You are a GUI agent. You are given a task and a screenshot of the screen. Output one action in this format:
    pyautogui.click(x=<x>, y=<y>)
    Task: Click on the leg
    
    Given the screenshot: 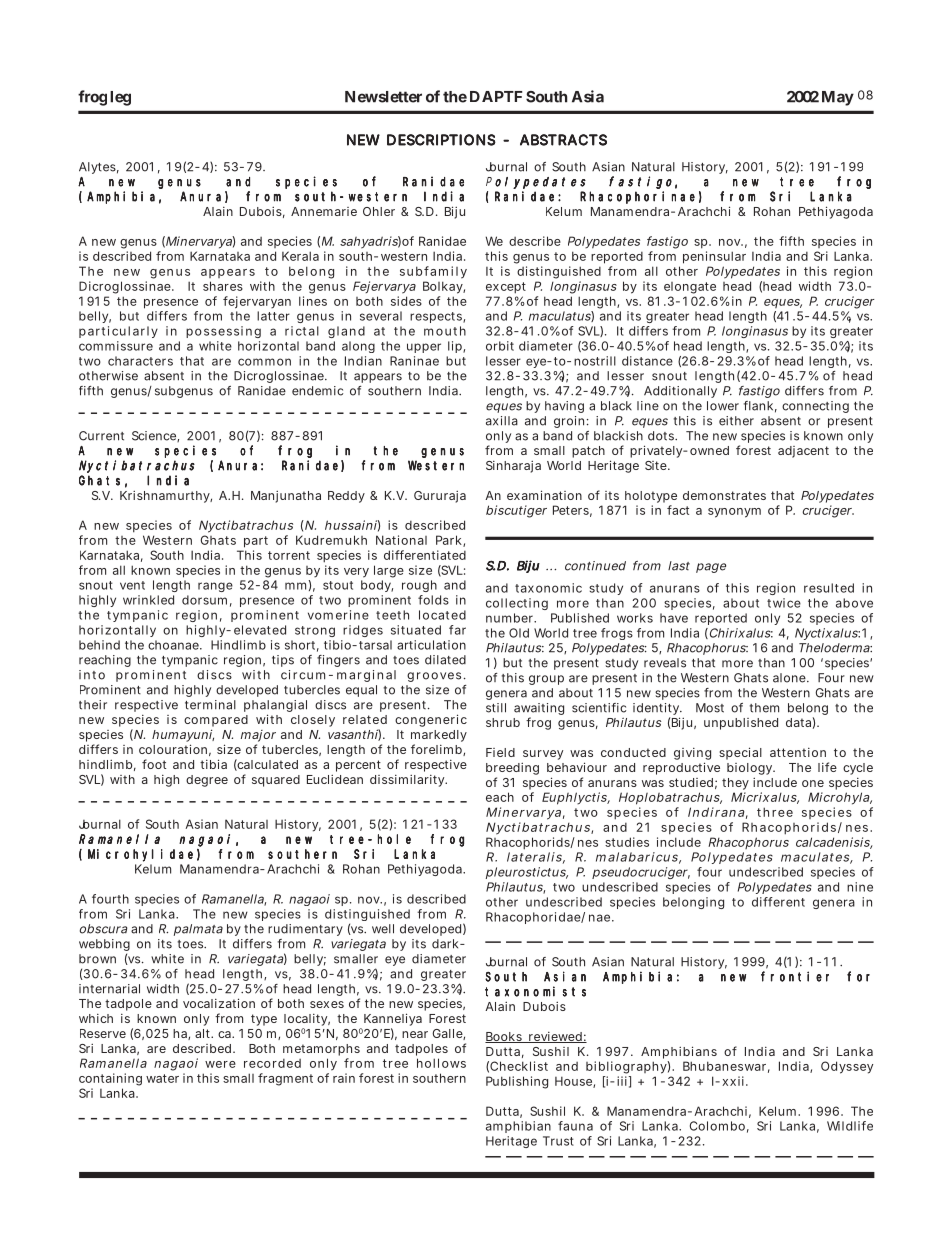 What is the action you would take?
    pyautogui.click(x=120, y=98)
